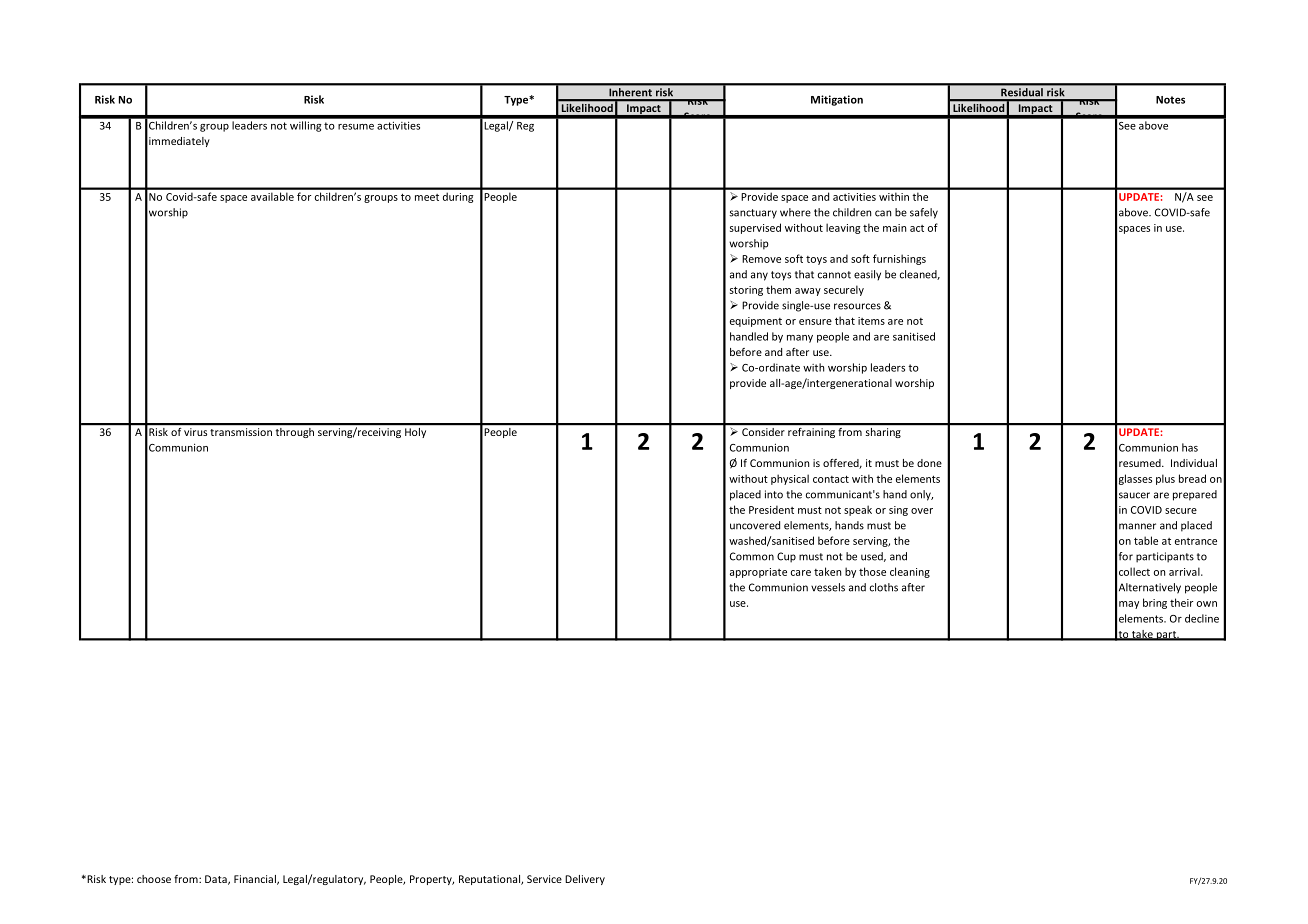 The height and width of the image is (924, 1308). What do you see at coordinates (241, 432) in the image?
I see `transmission` at bounding box center [241, 432].
